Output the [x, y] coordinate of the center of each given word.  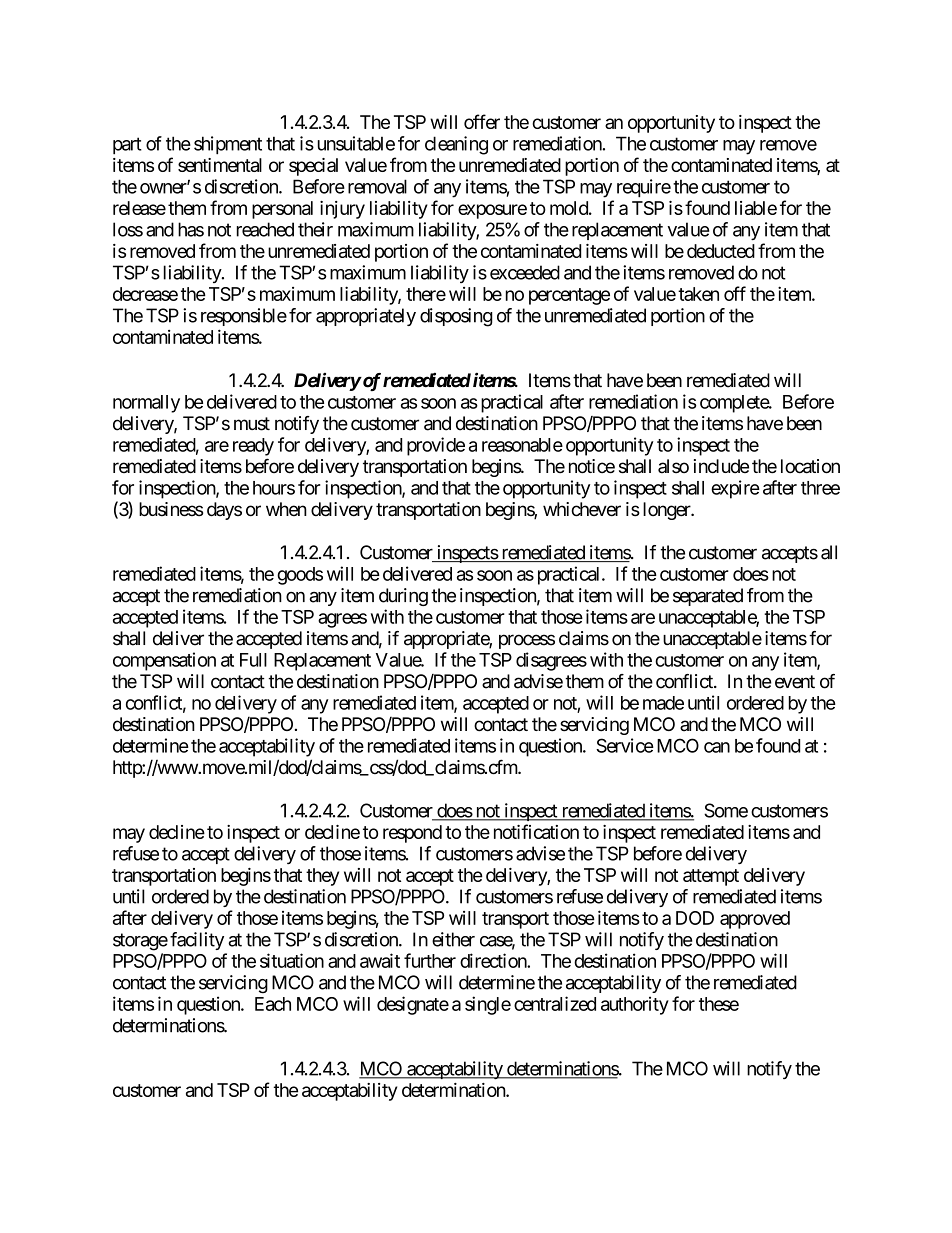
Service [625, 745]
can [717, 747]
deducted [721, 251]
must [252, 424]
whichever [582, 509]
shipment [228, 145]
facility [197, 941]
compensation [164, 661]
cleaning [456, 145]
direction [494, 960]
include [721, 466]
